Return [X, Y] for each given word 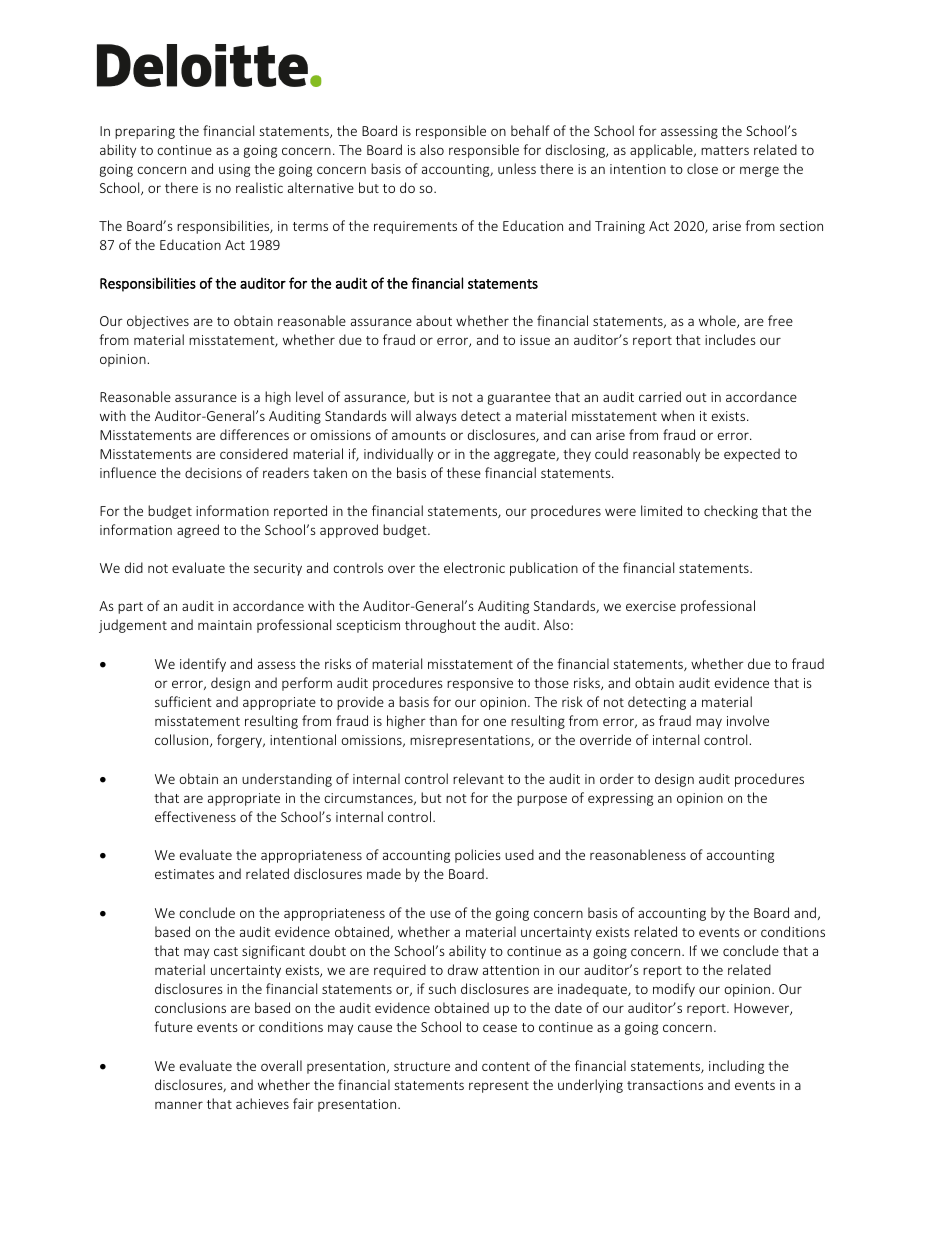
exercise [651, 606]
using [234, 170]
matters [725, 150]
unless [517, 168]
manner [179, 1105]
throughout [440, 626]
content [506, 1066]
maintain [225, 625]
